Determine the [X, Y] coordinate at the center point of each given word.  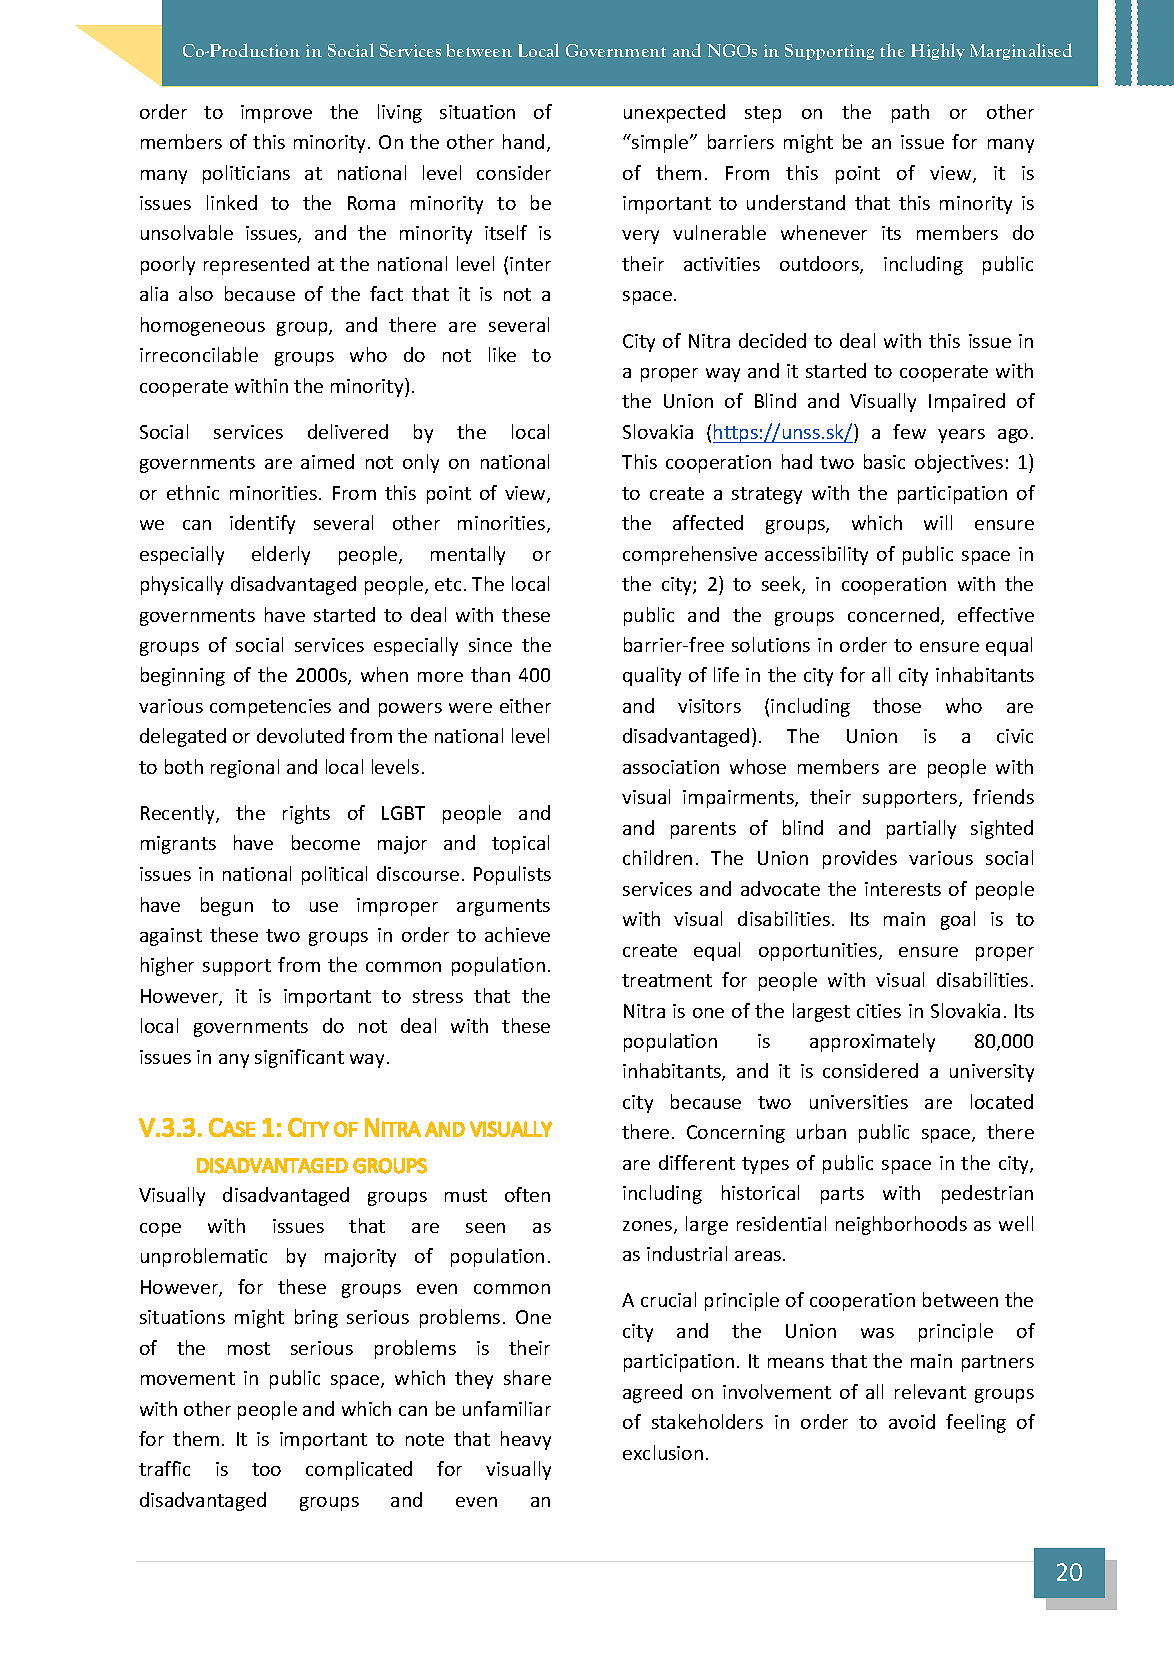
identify [262, 524]
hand [523, 141]
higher [167, 966]
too [266, 1469]
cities [879, 1011]
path [910, 113]
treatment [667, 980]
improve [276, 114]
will [938, 522]
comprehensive [690, 555]
